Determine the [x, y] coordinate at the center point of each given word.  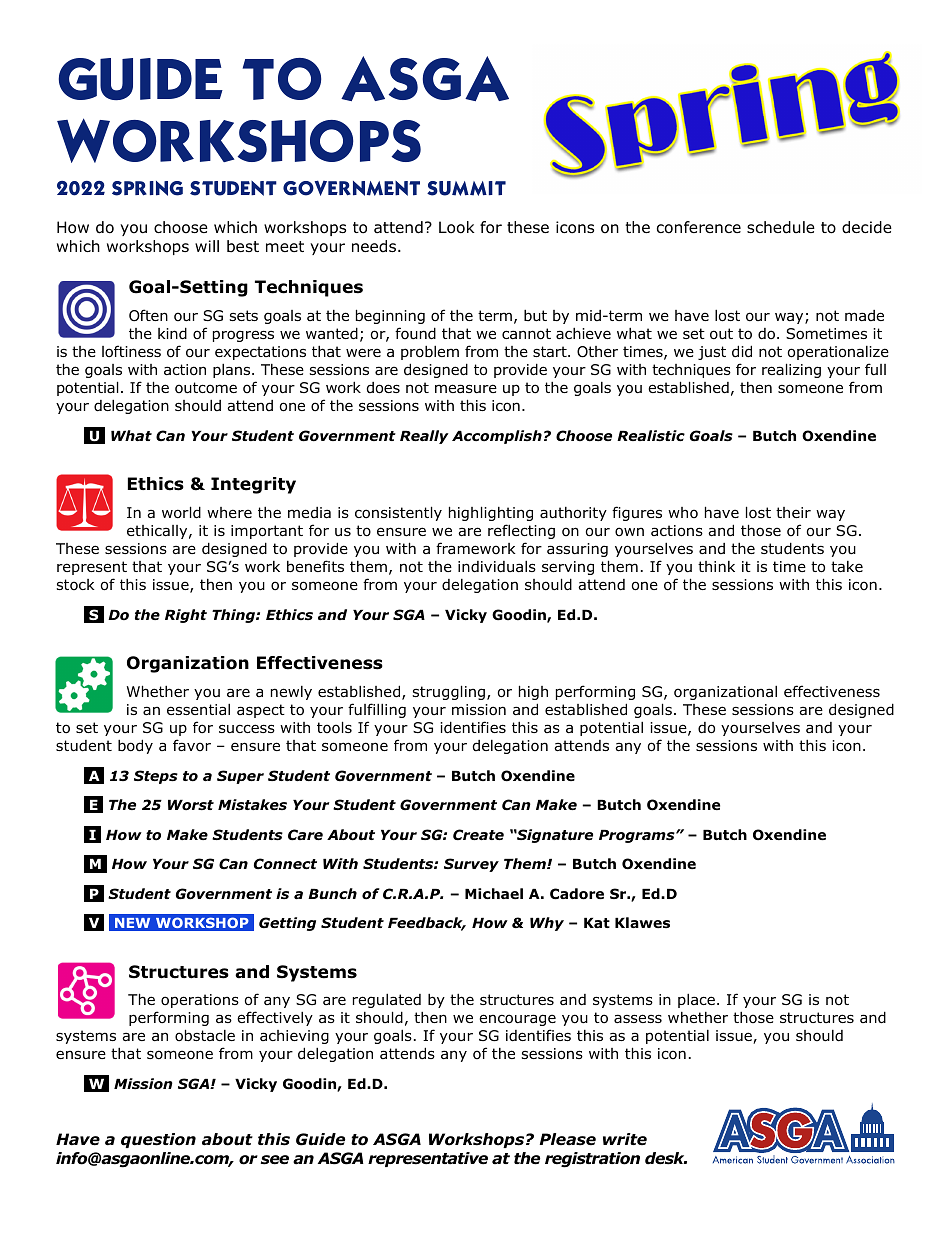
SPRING [147, 188]
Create [478, 834]
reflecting [521, 531]
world [181, 512]
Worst [191, 805]
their [793, 512]
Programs [638, 836]
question [158, 1140]
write [625, 1139]
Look [457, 227]
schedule [781, 227]
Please [568, 1139]
